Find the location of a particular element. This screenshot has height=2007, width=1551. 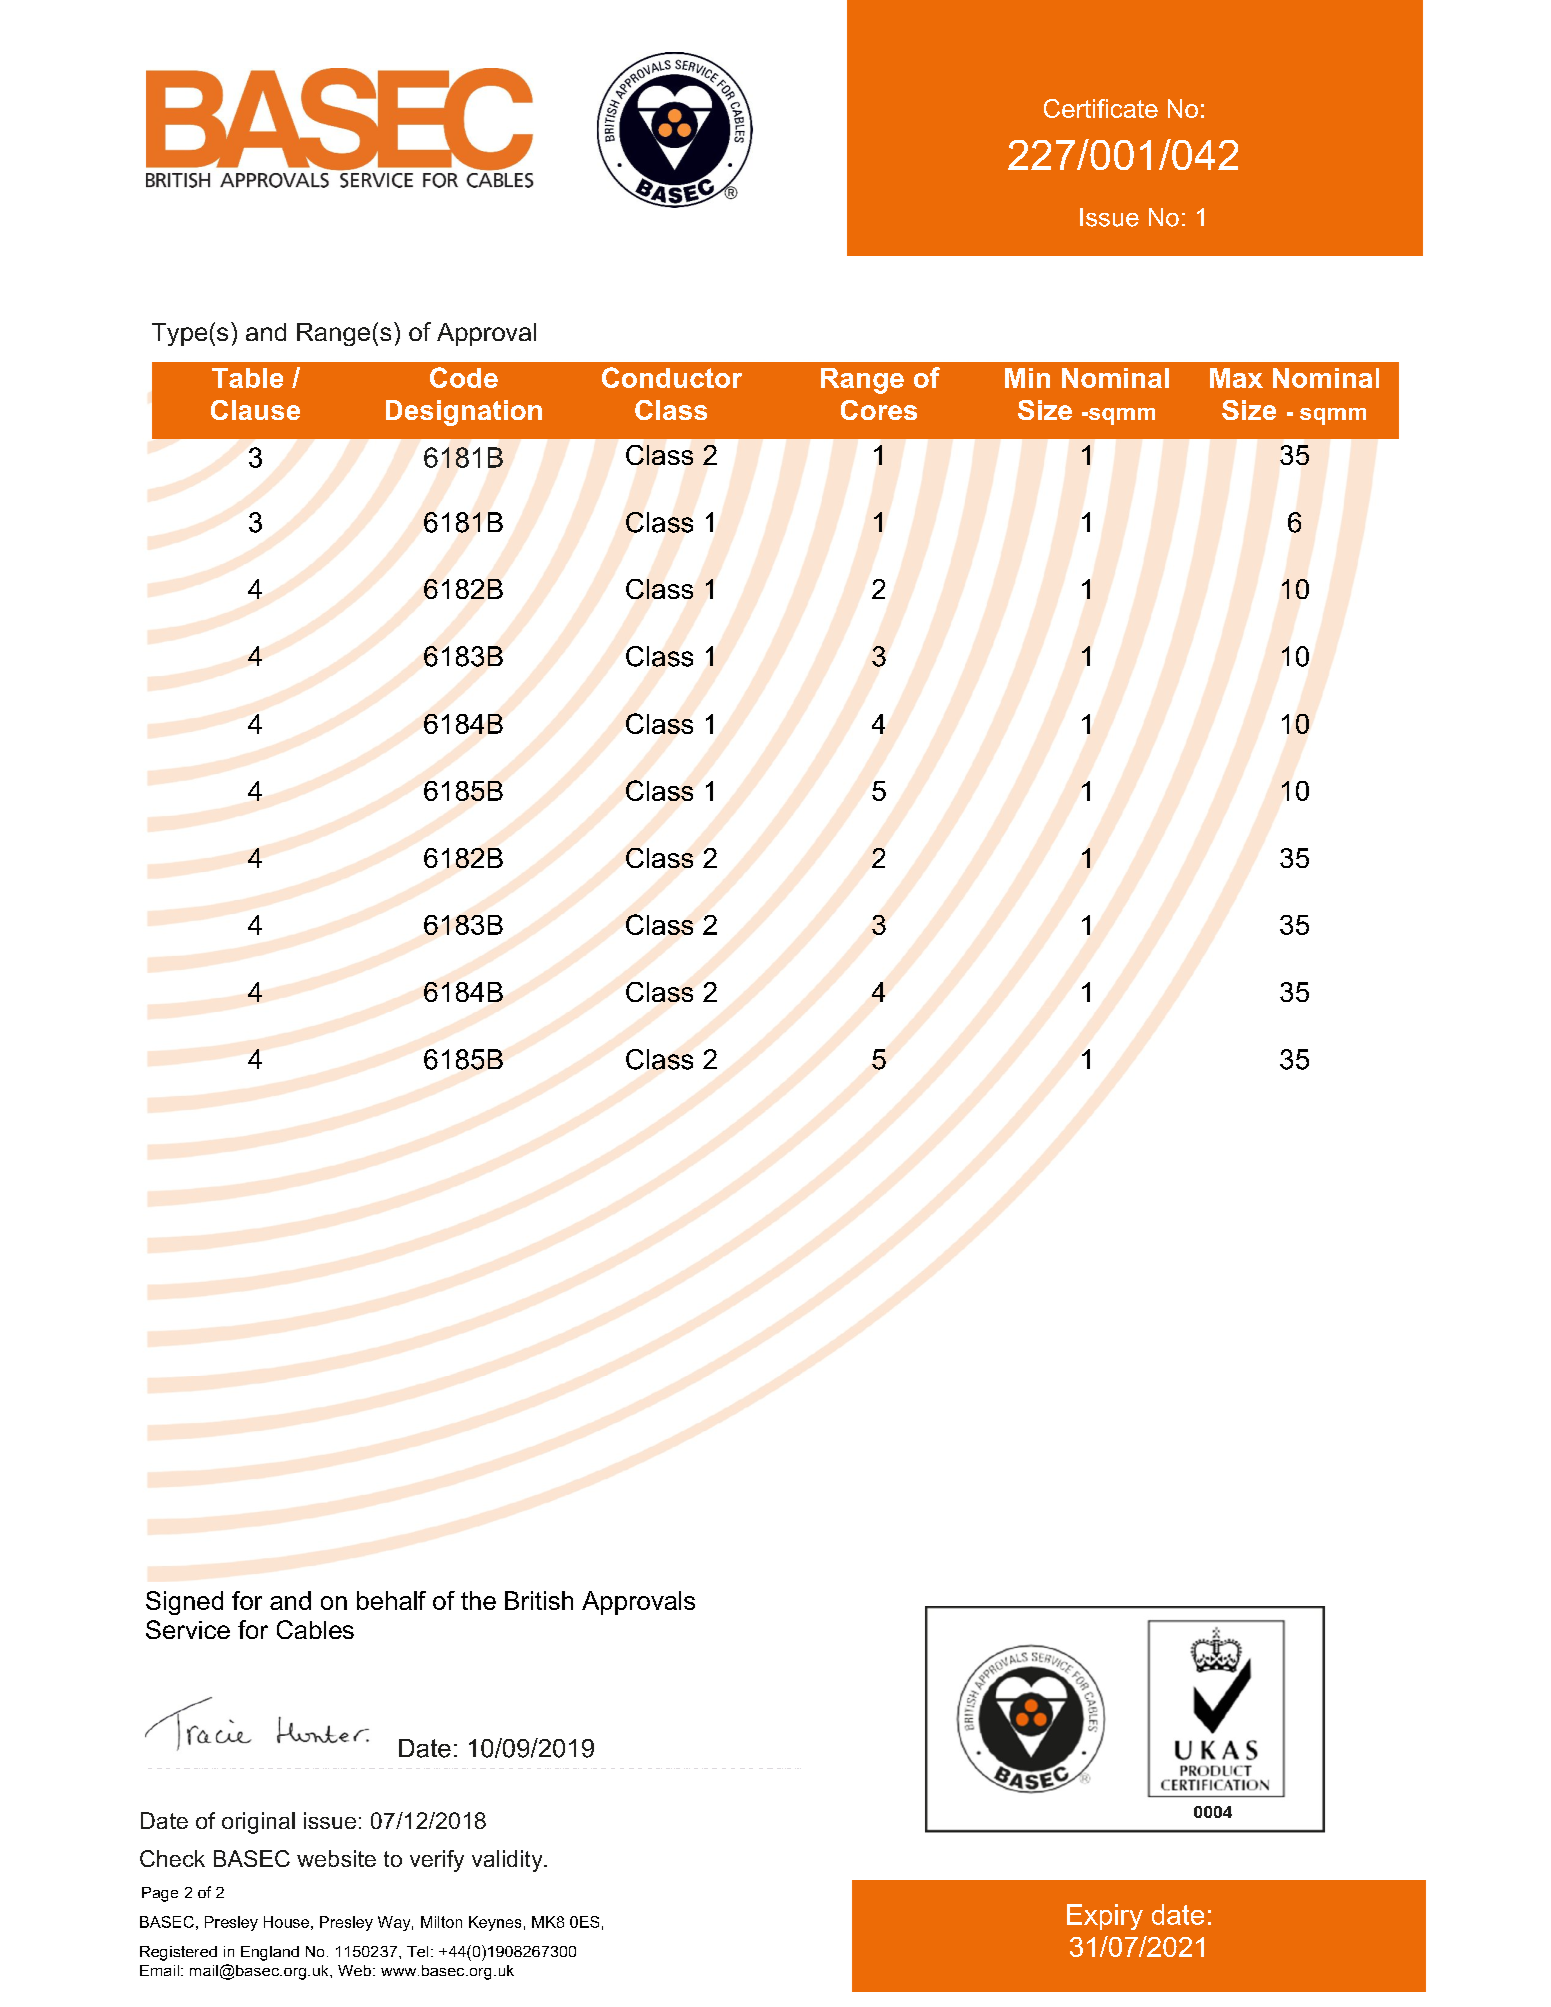

validity is located at coordinates (508, 1861).
